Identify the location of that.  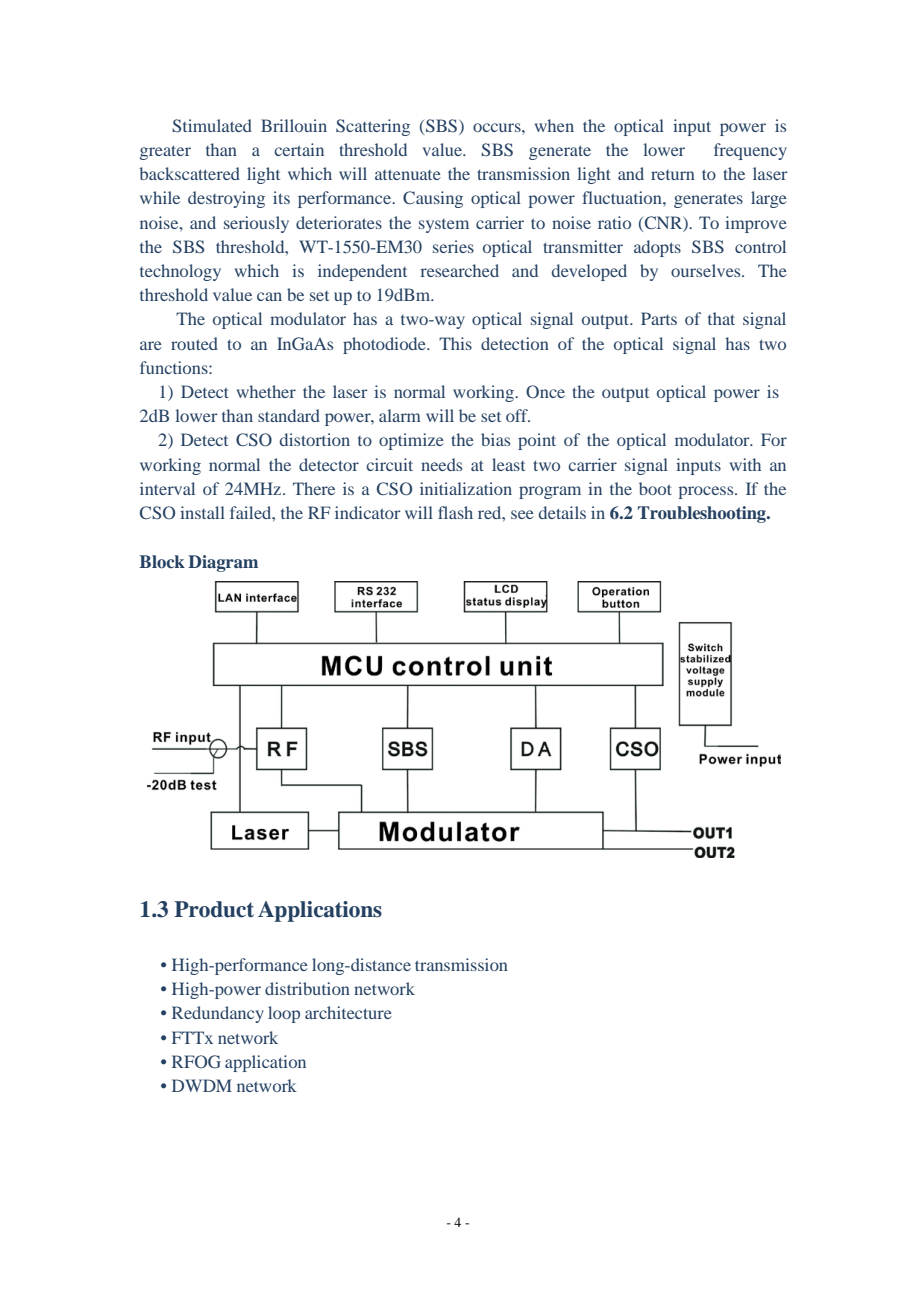
(721, 318).
